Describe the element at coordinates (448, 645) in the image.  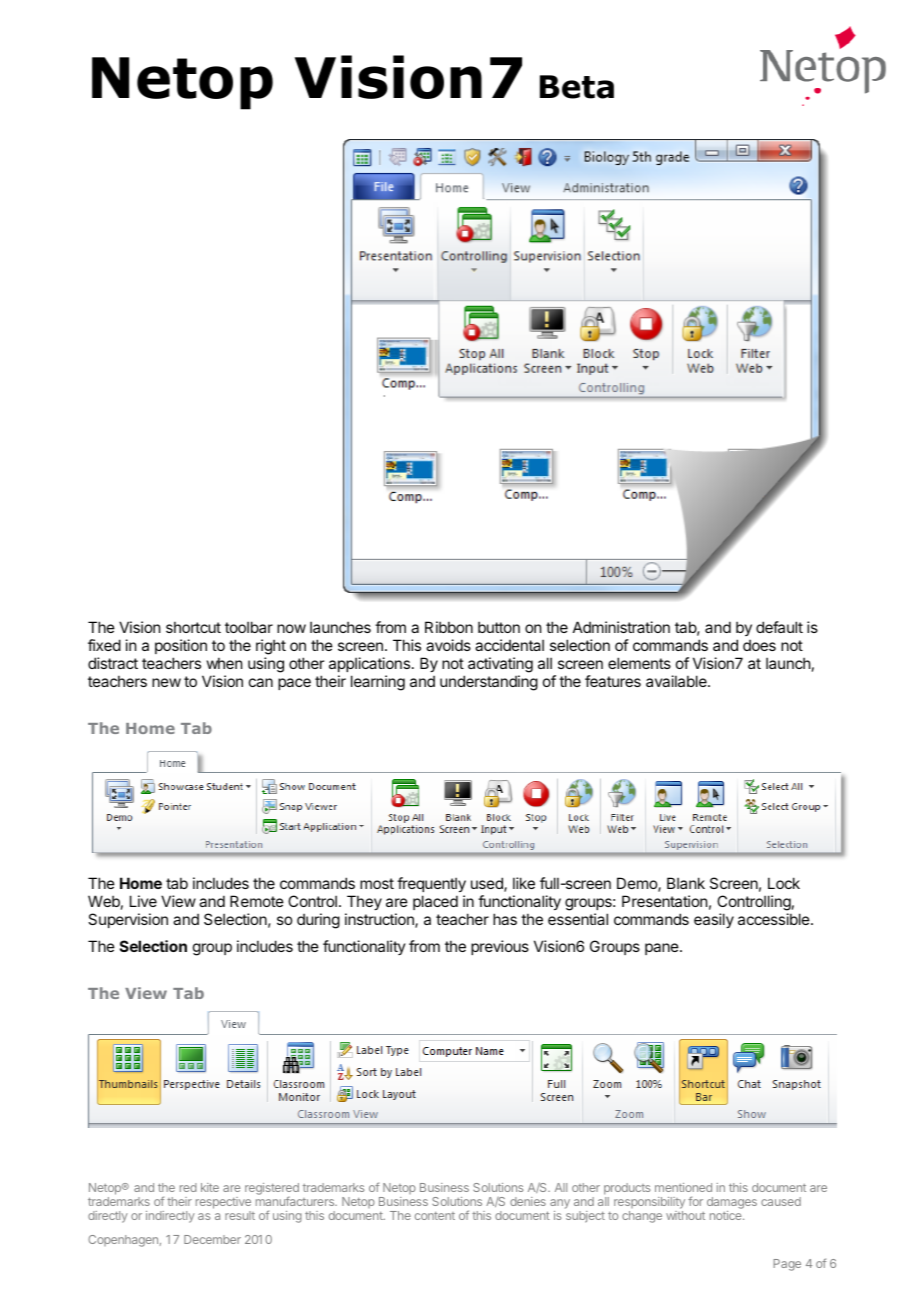
I see `avoids` at that location.
